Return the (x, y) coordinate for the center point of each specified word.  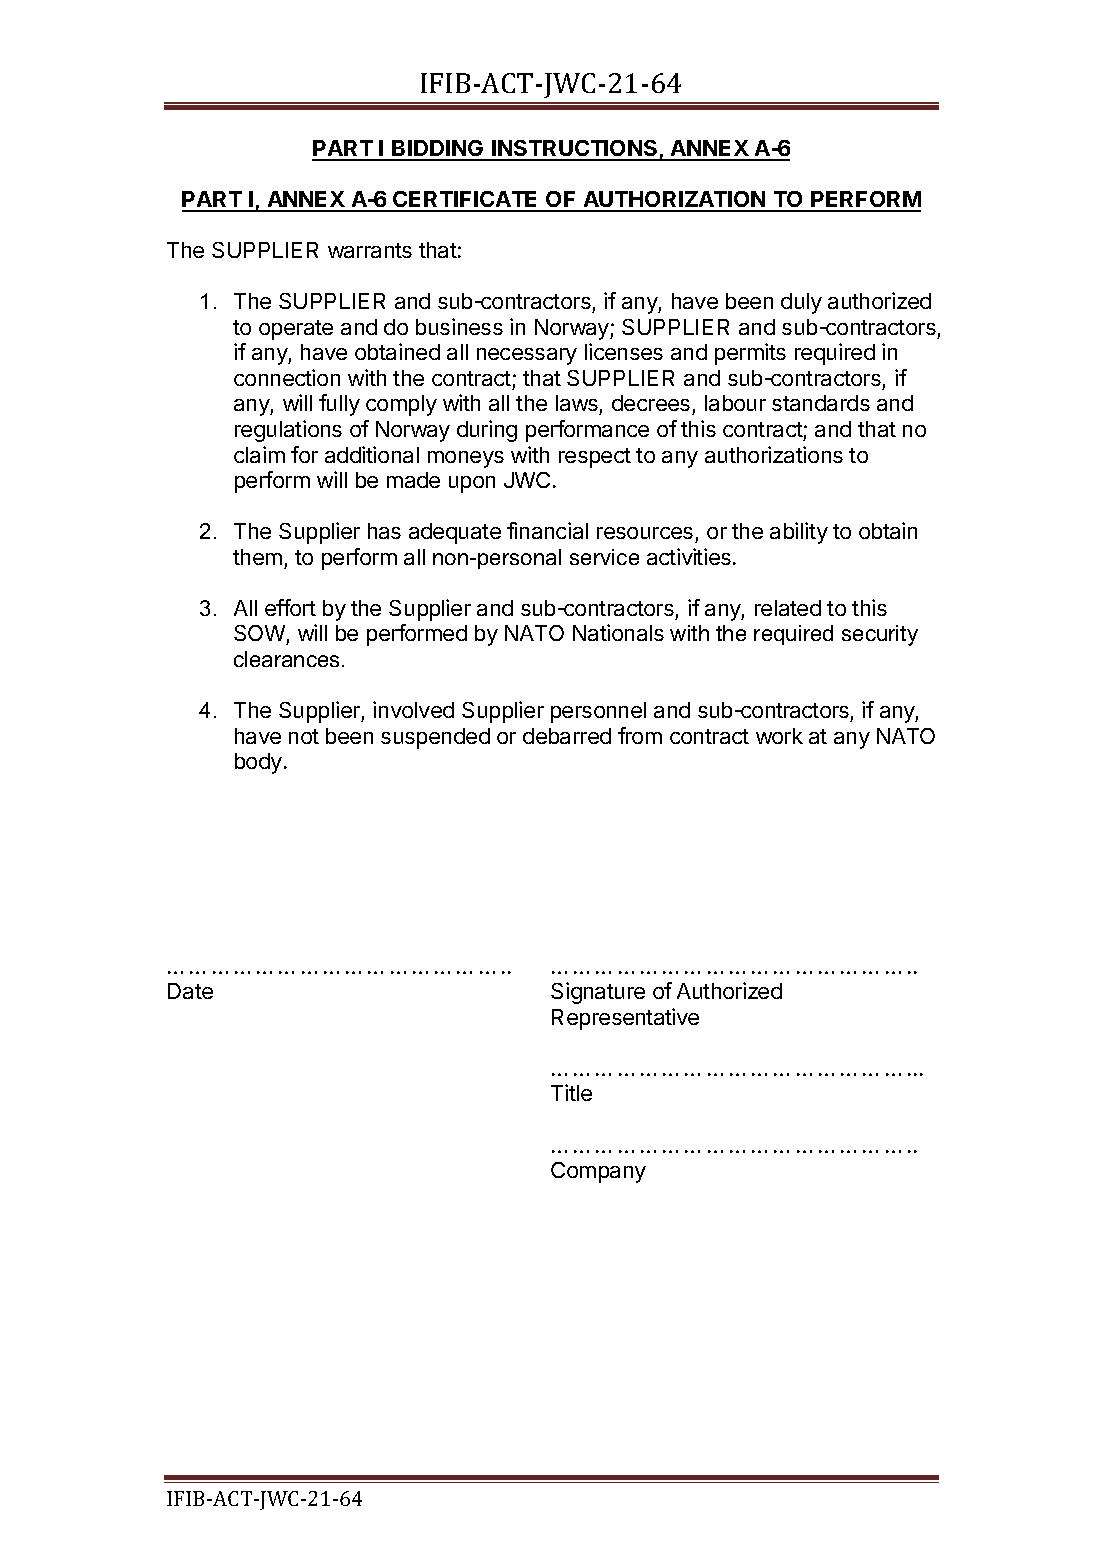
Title (571, 1092)
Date (190, 991)
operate (296, 330)
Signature (598, 993)
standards (821, 403)
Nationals (618, 632)
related (788, 608)
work (779, 736)
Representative (625, 1019)
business (459, 326)
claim (259, 454)
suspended (435, 738)
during (487, 431)
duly (801, 303)
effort (290, 607)
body (258, 763)
